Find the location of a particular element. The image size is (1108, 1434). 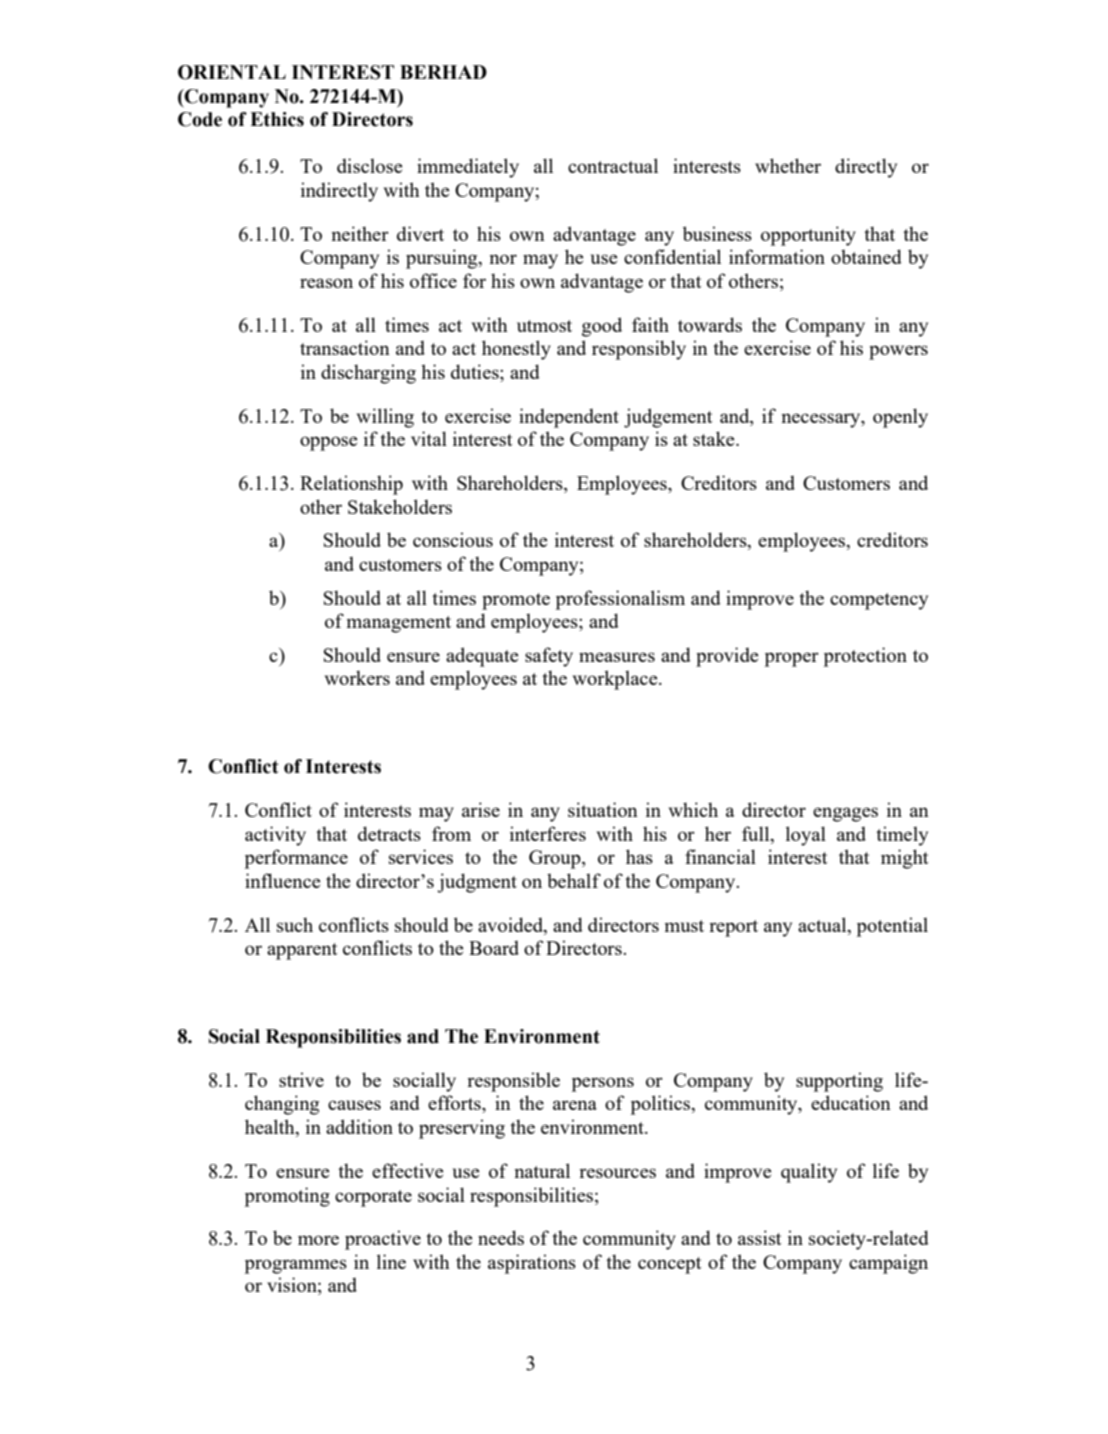

safety is located at coordinates (549, 657).
